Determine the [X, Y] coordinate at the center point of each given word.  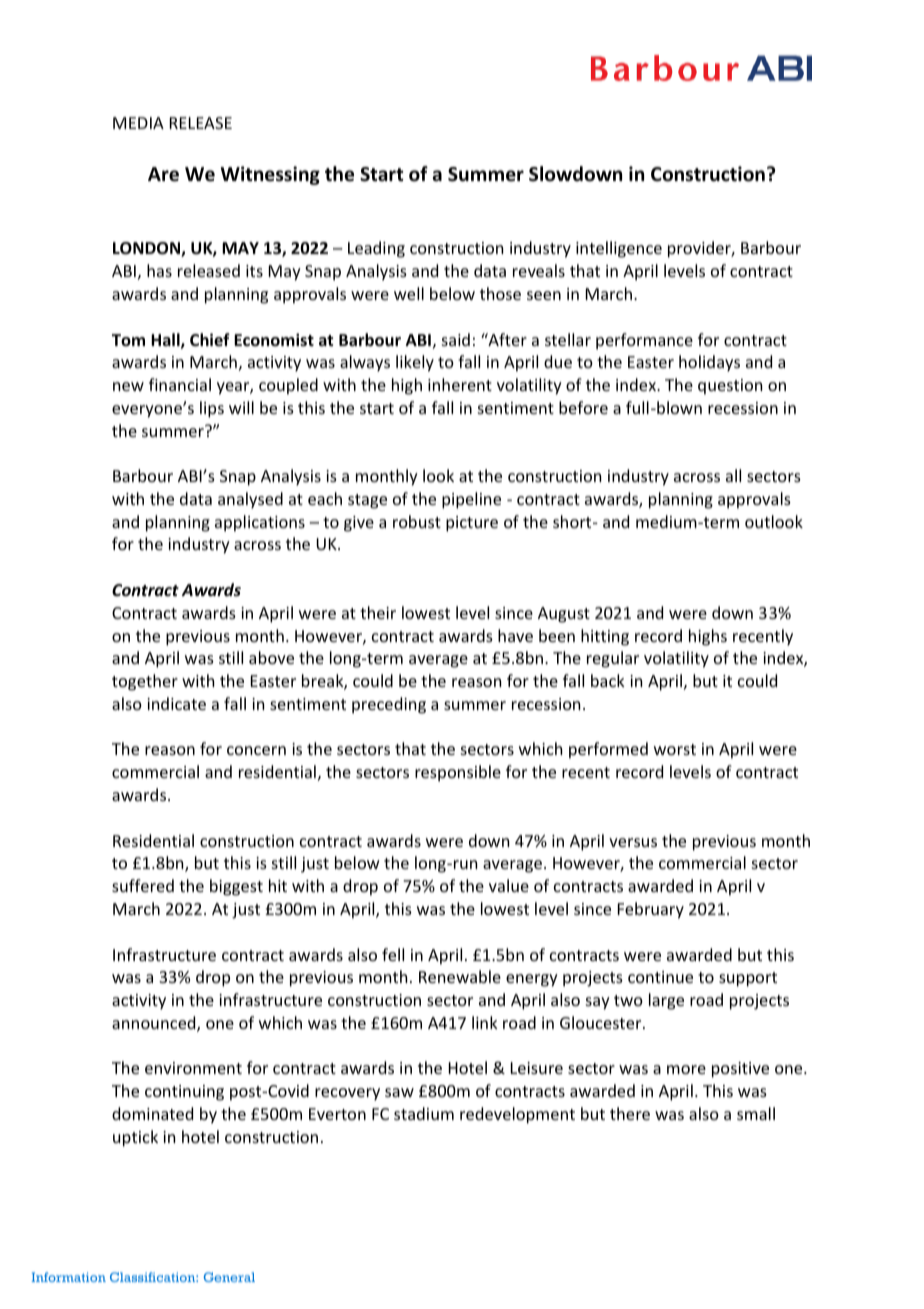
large [666, 1001]
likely [415, 363]
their [378, 612]
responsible [458, 773]
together [145, 682]
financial [180, 384]
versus [633, 842]
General [229, 1277]
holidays [709, 363]
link [485, 1022]
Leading [376, 249]
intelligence [619, 249]
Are [163, 174]
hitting [605, 637]
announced [155, 1024]
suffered [143, 885]
